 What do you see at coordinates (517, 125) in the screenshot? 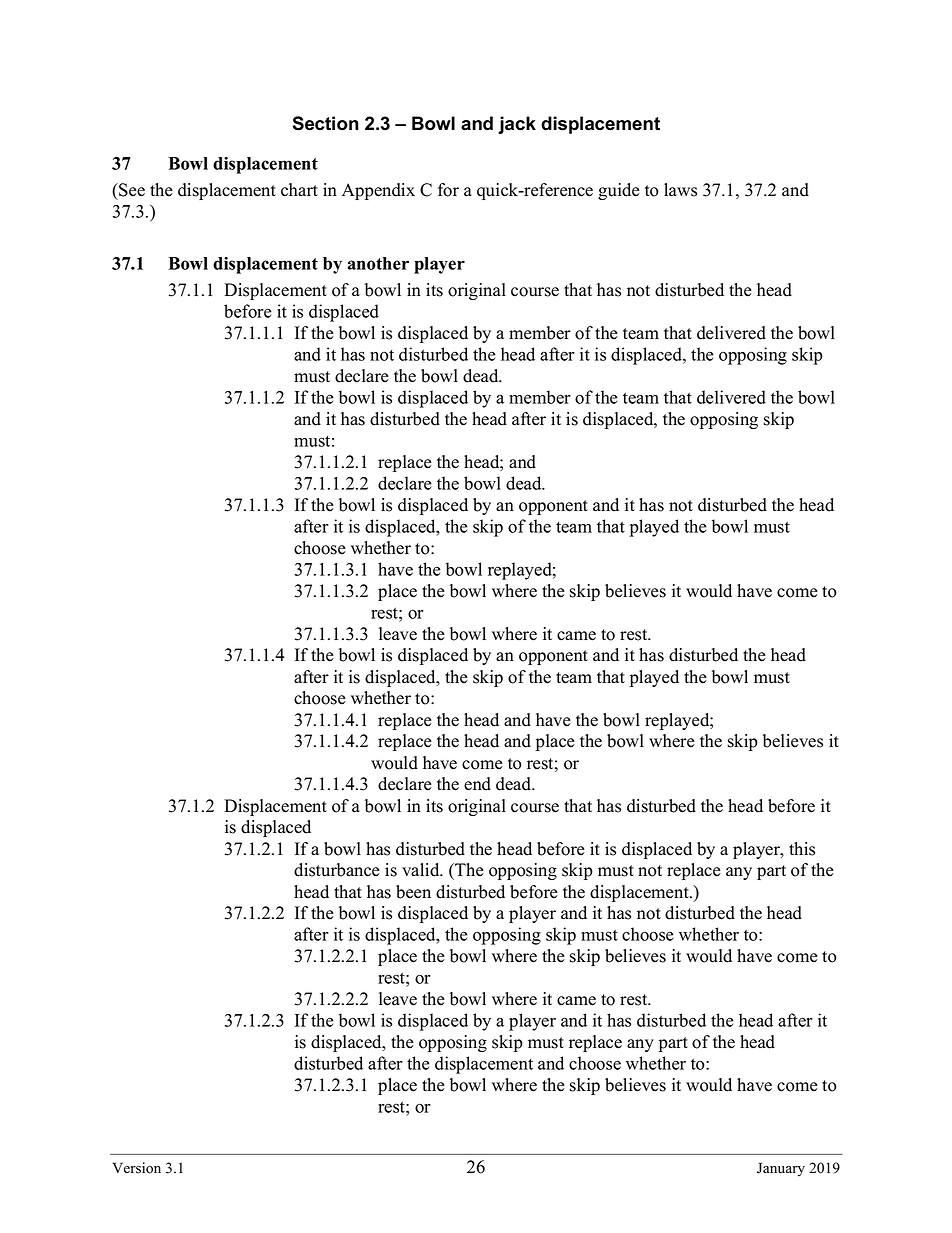
I see `jack` at bounding box center [517, 125].
